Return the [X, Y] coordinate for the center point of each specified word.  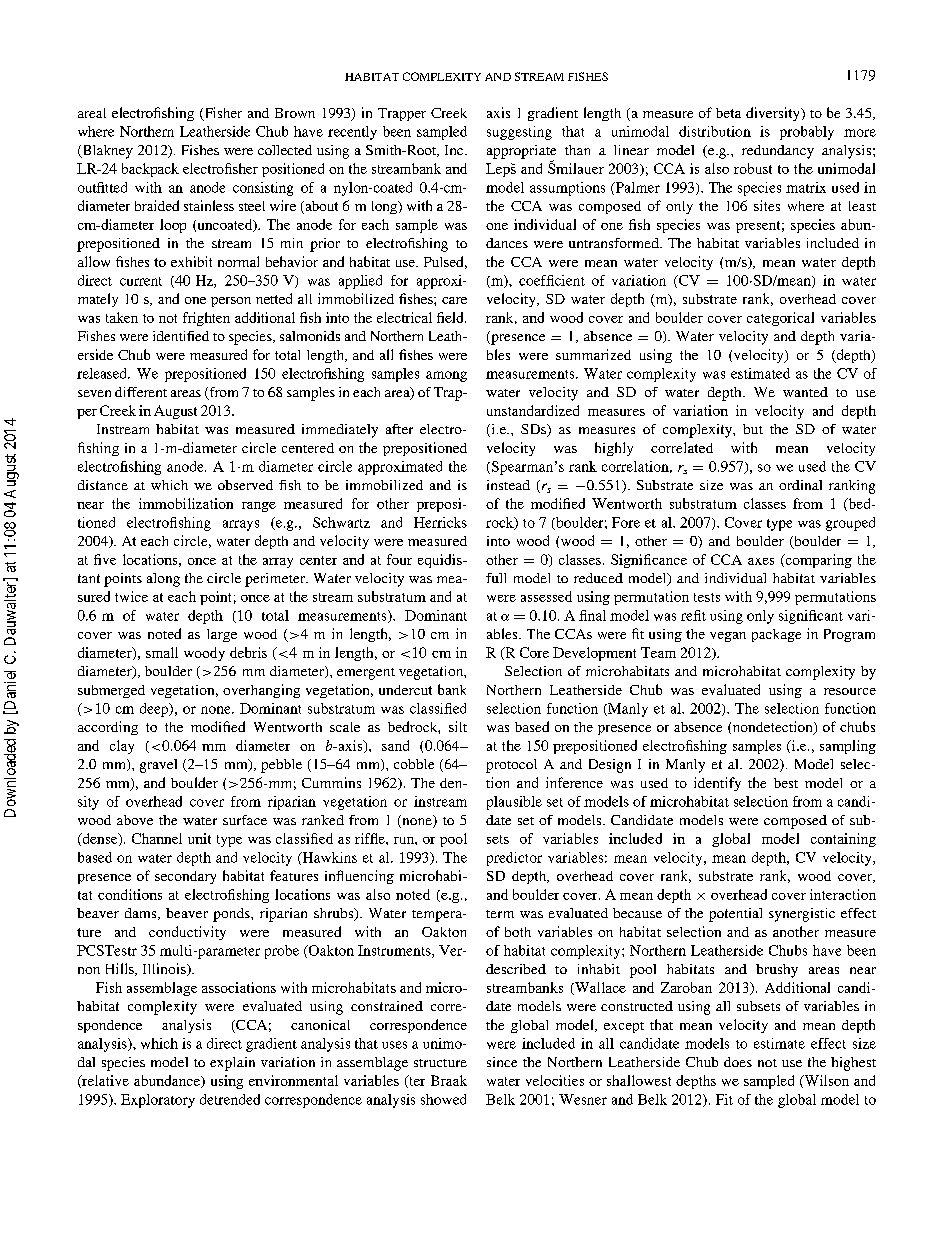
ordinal [800, 485]
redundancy [778, 152]
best [786, 783]
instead [508, 485]
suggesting [519, 133]
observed [245, 485]
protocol [511, 766]
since [502, 1062]
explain [232, 1064]
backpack [150, 170]
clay [122, 747]
